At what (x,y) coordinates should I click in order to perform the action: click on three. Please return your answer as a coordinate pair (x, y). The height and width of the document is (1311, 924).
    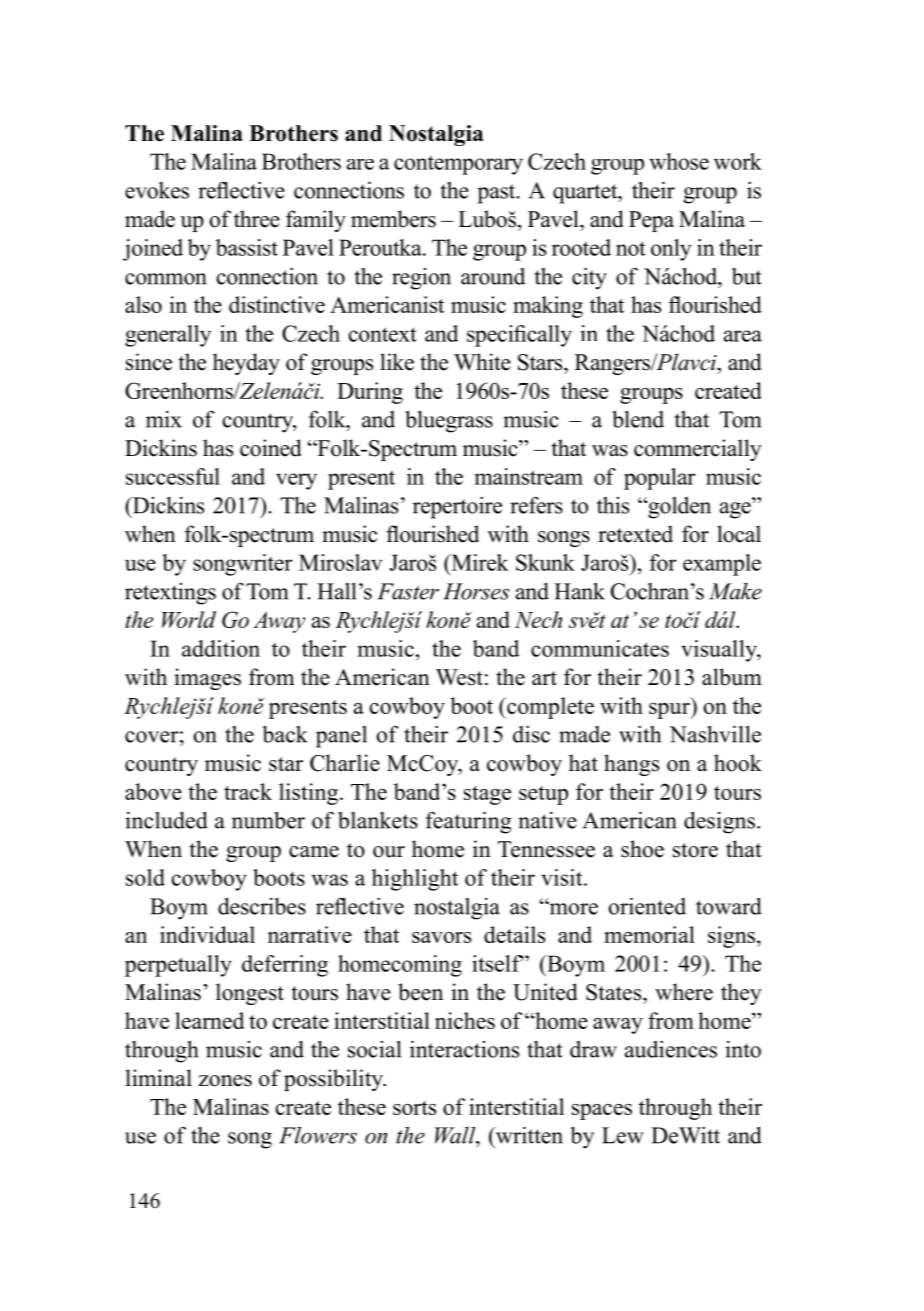
    Looking at the image, I should click on (257, 219).
